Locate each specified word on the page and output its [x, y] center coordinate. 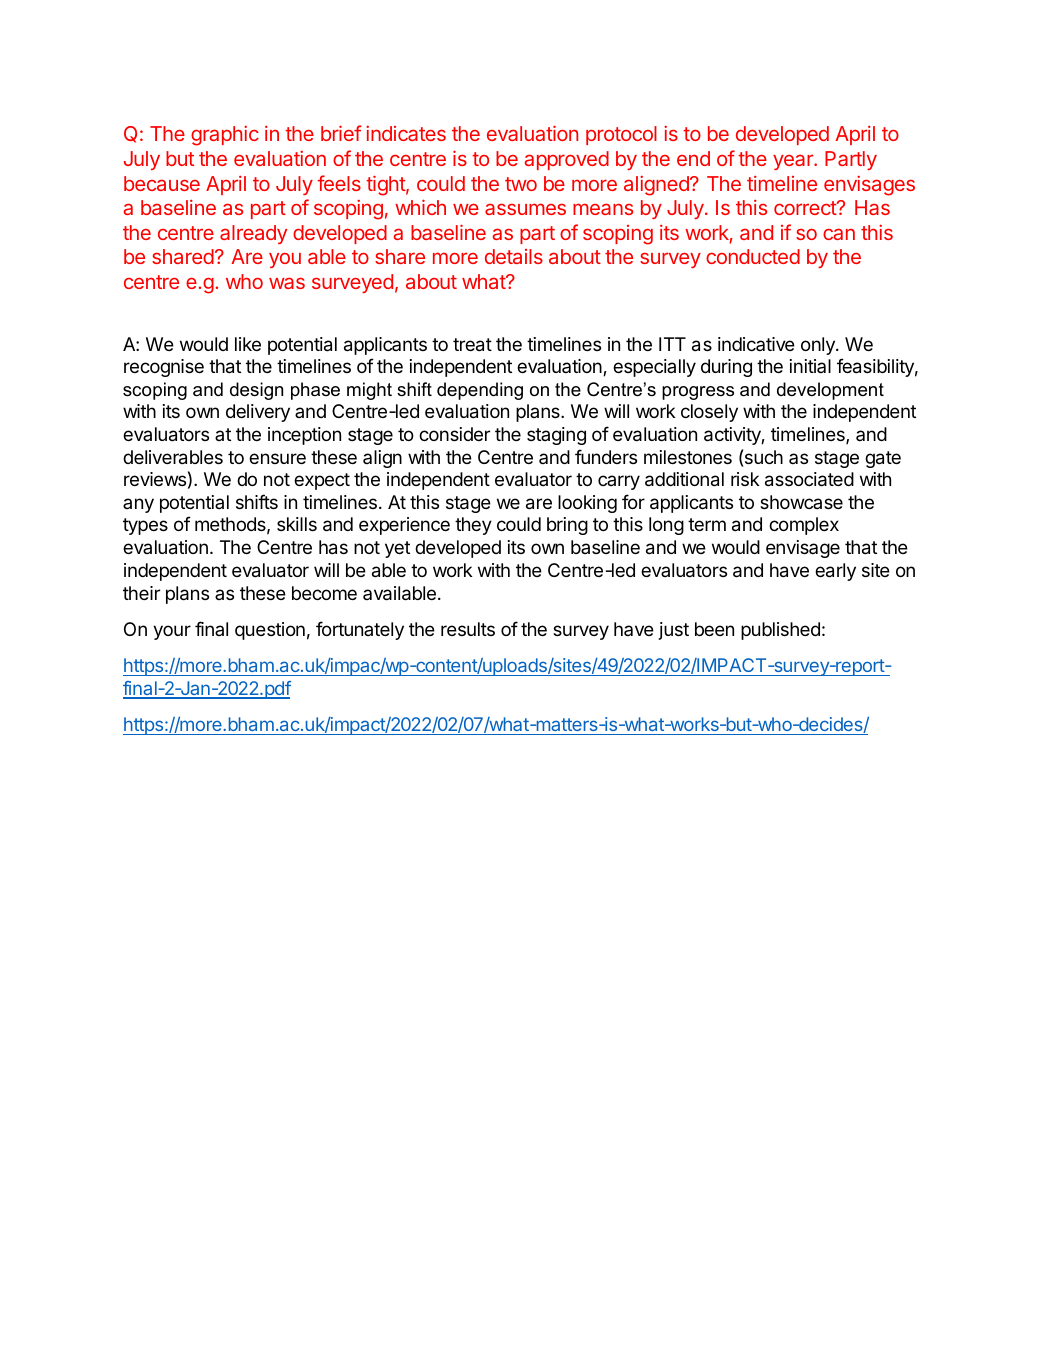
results [468, 629]
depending [480, 391]
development [830, 391]
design [256, 391]
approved [567, 160]
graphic [225, 136]
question [270, 631]
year [794, 162]
